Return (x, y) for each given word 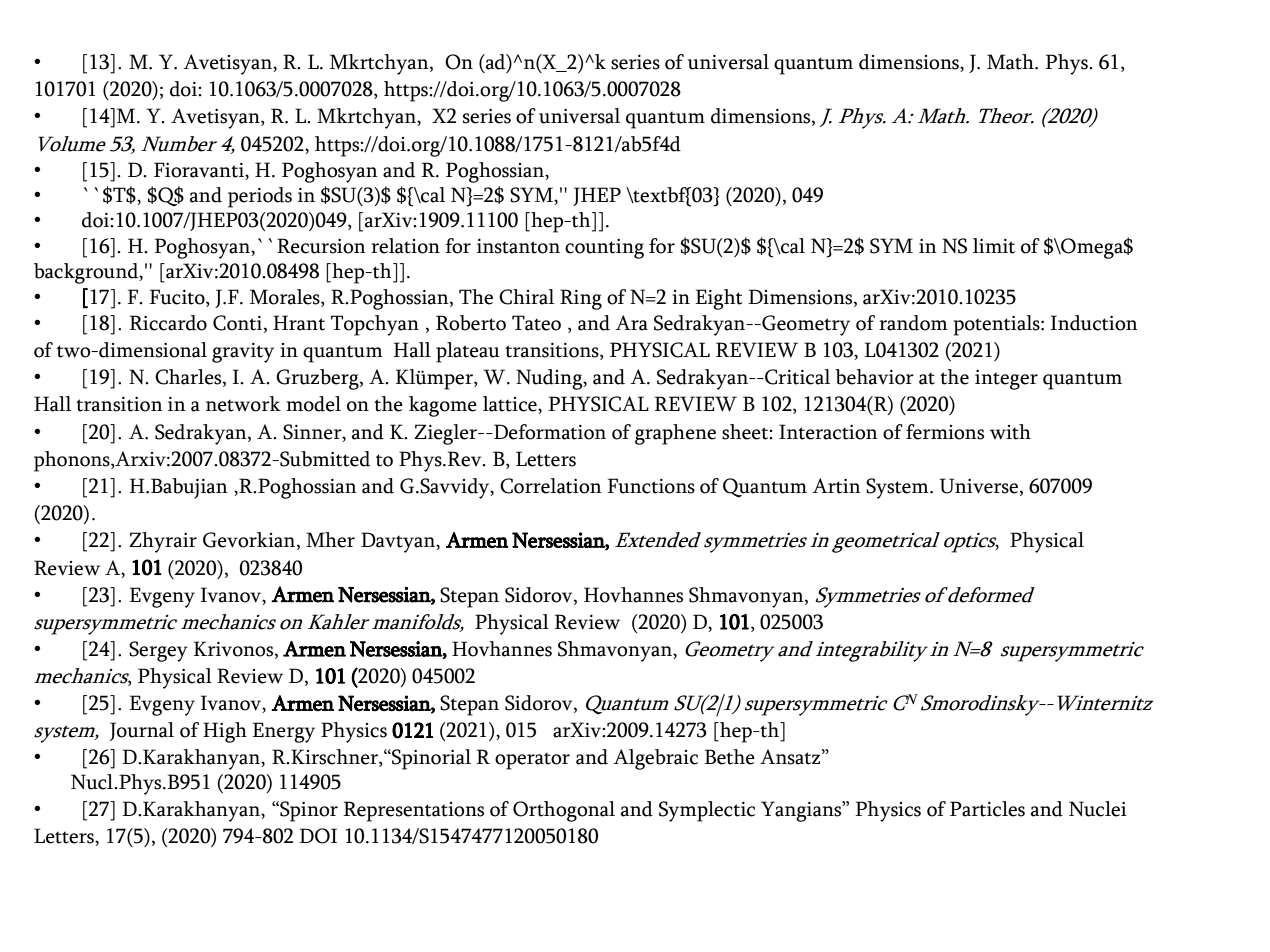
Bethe (729, 757)
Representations (413, 811)
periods (260, 197)
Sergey (158, 651)
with (1010, 432)
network (243, 404)
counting (604, 249)
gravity (243, 353)
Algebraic (655, 759)
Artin (836, 486)
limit (994, 246)
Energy (283, 732)
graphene (675, 434)
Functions (651, 486)
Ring (581, 299)
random (913, 323)
